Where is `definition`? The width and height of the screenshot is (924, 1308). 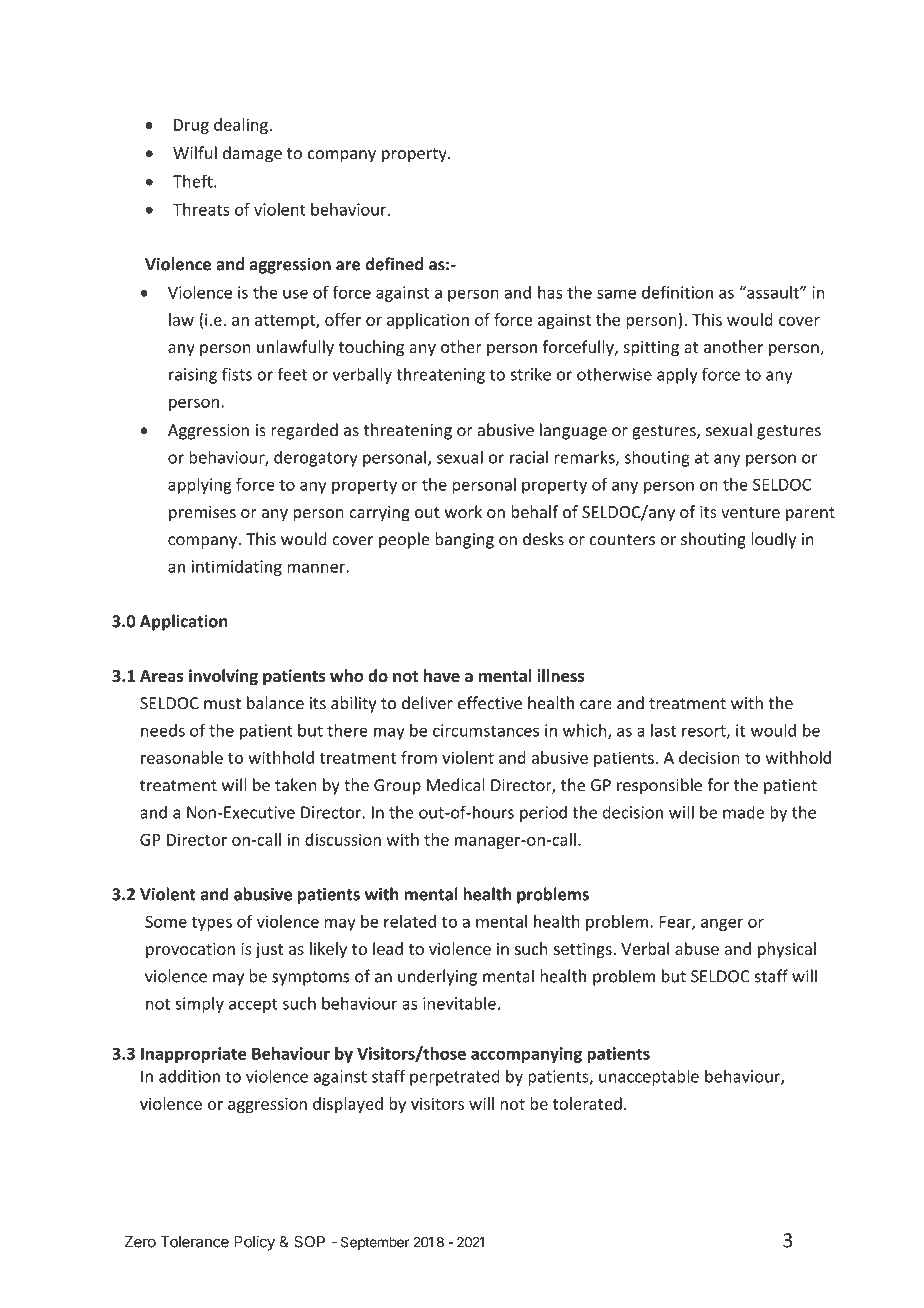 definition is located at coordinates (677, 292).
